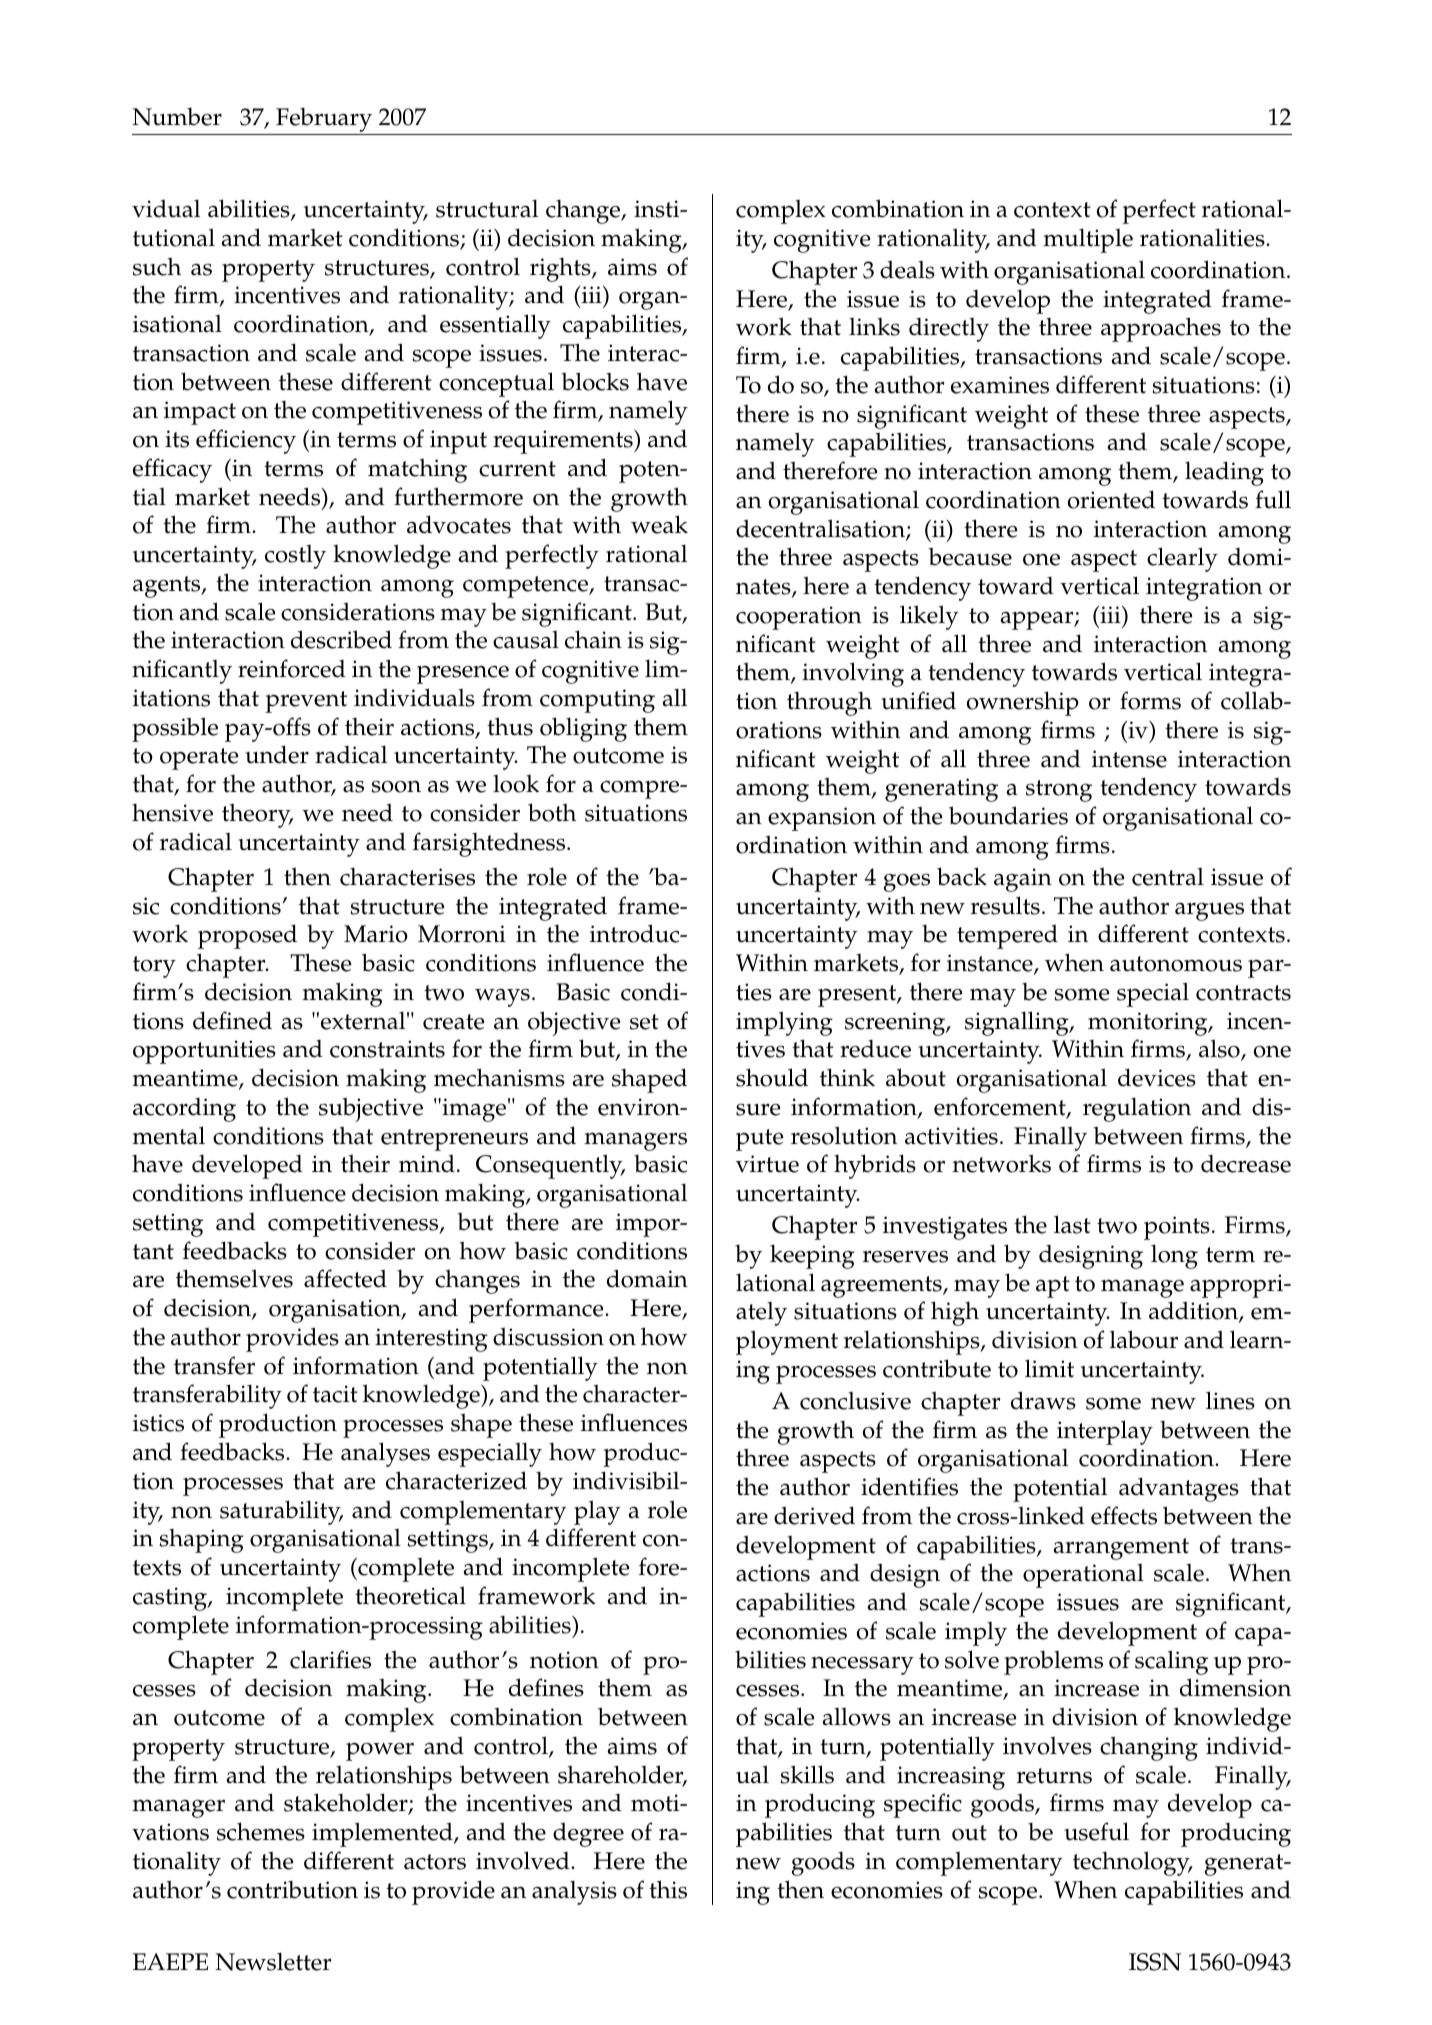 This screenshot has height=2025, width=1432. I want to click on constraints, so click(387, 1049).
